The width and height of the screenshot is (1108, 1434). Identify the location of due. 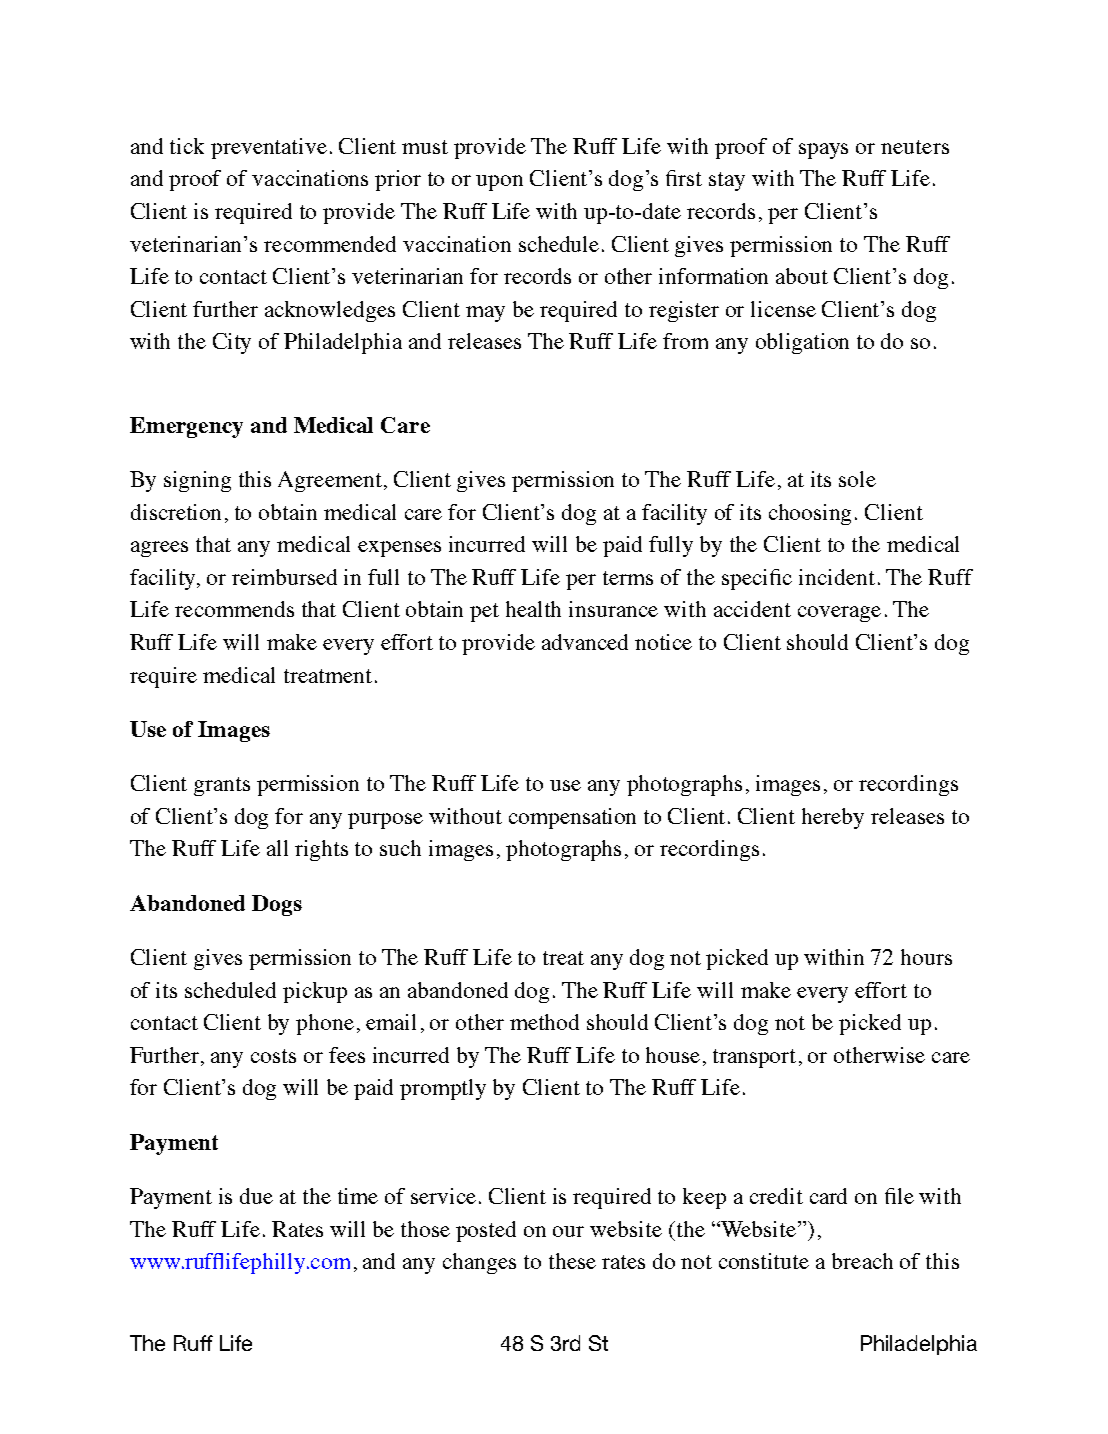
(256, 1196).
